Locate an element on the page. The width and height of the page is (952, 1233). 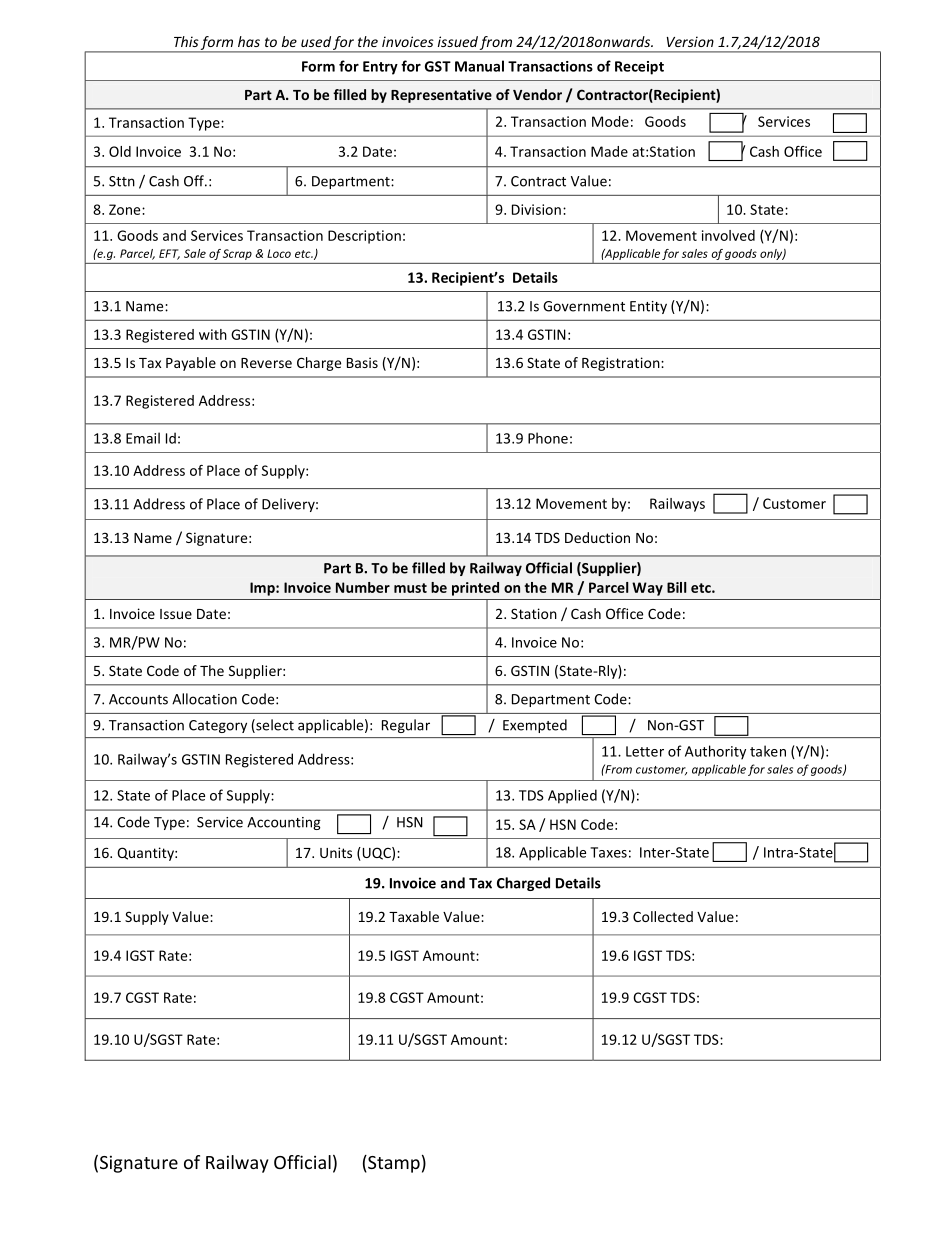
Category is located at coordinates (218, 726).
